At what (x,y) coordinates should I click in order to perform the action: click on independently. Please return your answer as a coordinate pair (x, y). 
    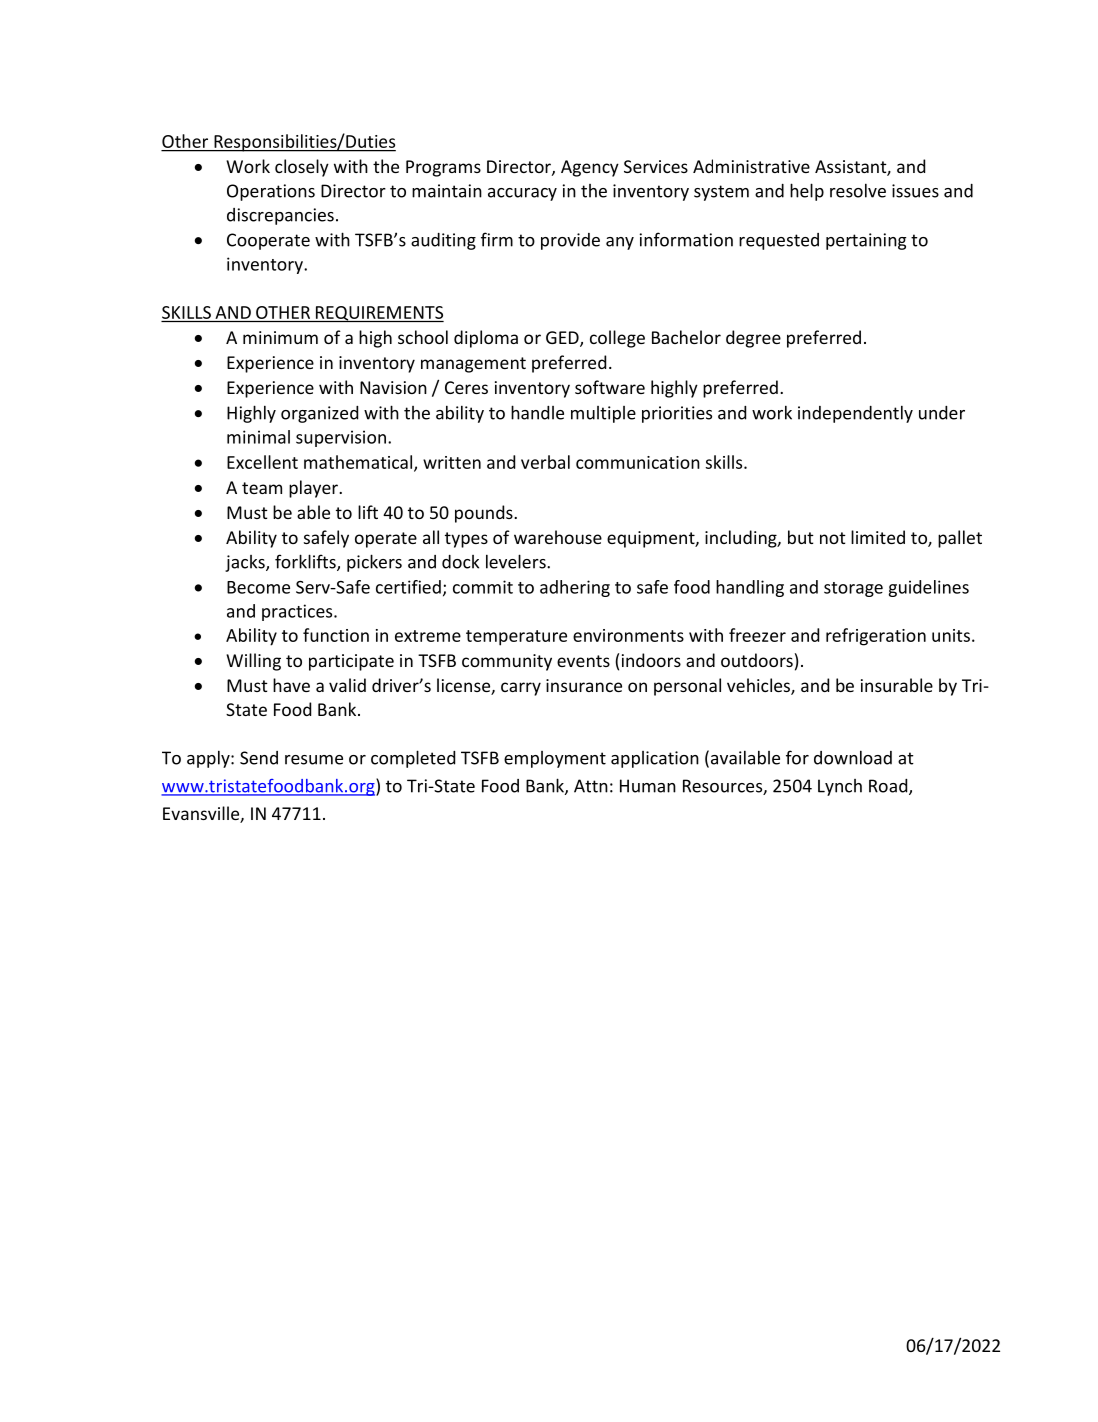
    Looking at the image, I should click on (855, 414).
